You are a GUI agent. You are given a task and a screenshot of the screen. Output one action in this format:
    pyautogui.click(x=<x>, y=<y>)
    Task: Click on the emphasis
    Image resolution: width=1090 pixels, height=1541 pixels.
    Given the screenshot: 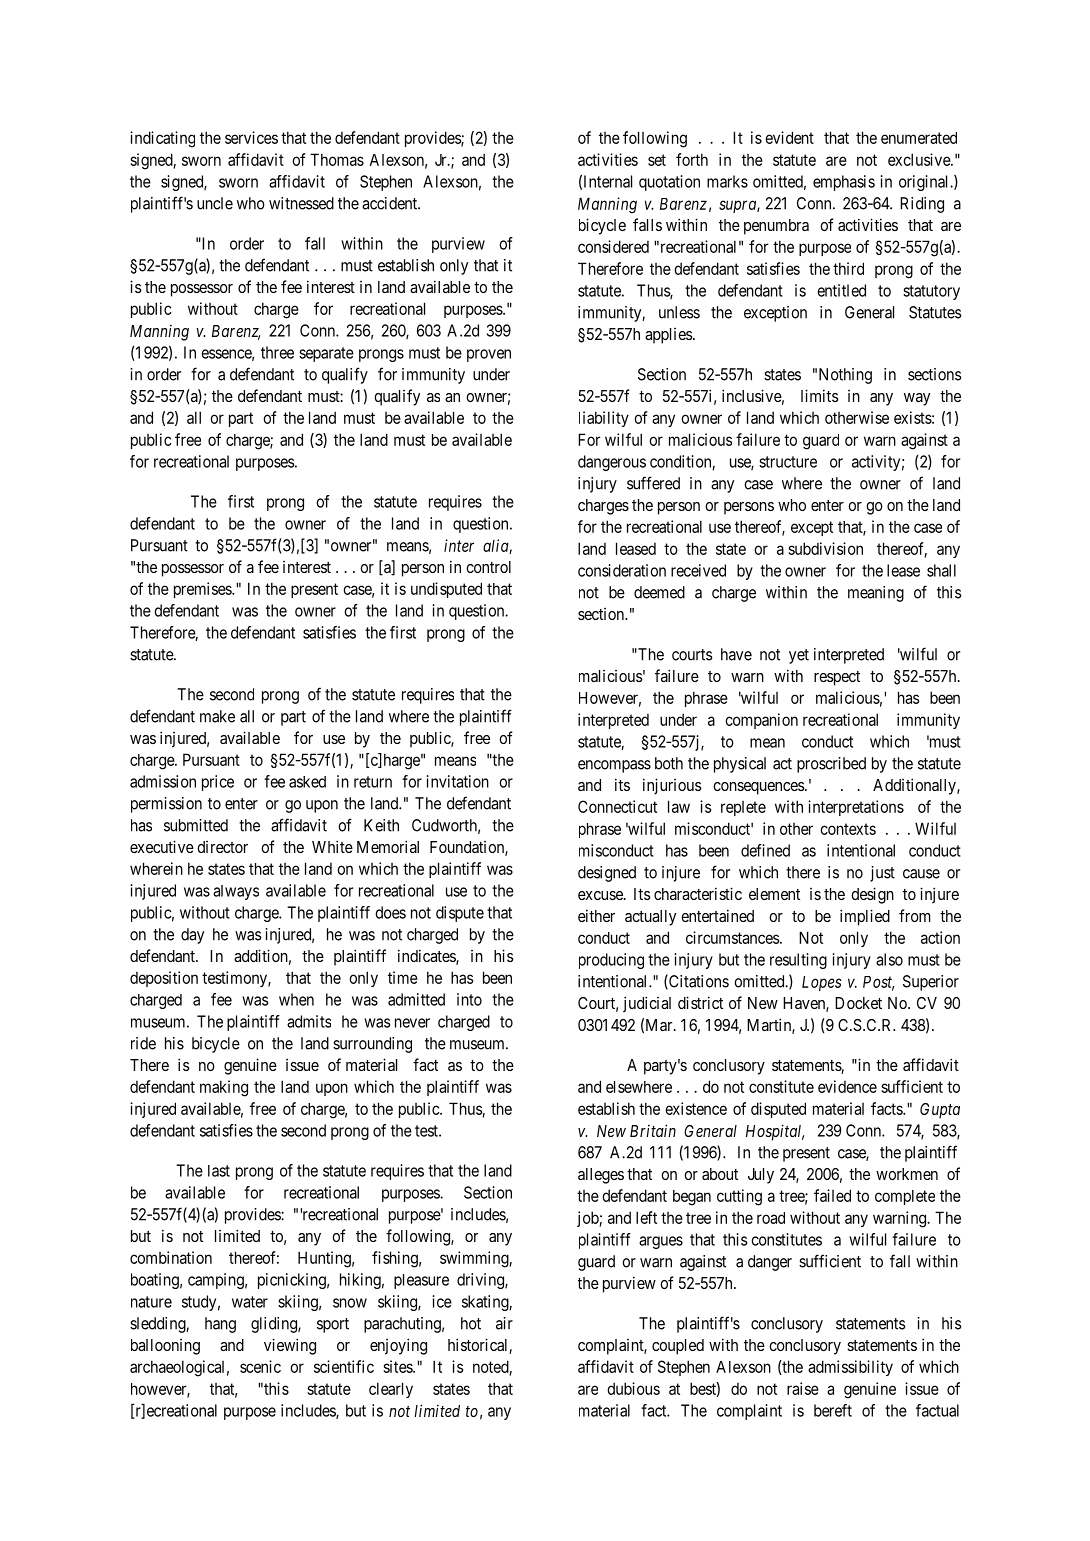 What is the action you would take?
    pyautogui.click(x=844, y=183)
